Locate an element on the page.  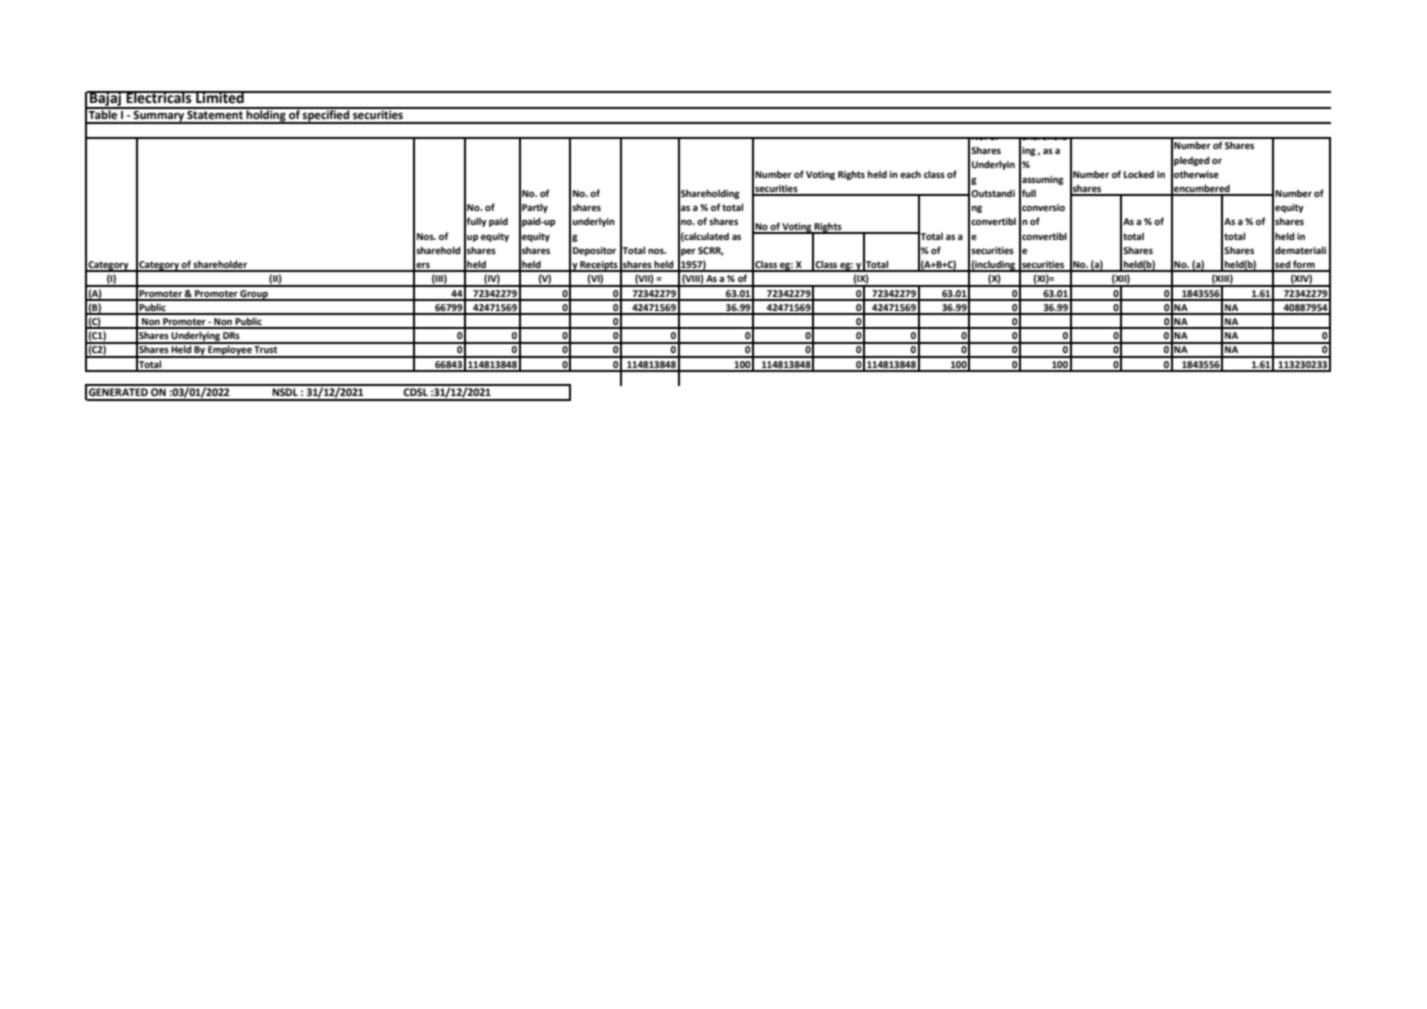
Receipts is located at coordinates (599, 266).
